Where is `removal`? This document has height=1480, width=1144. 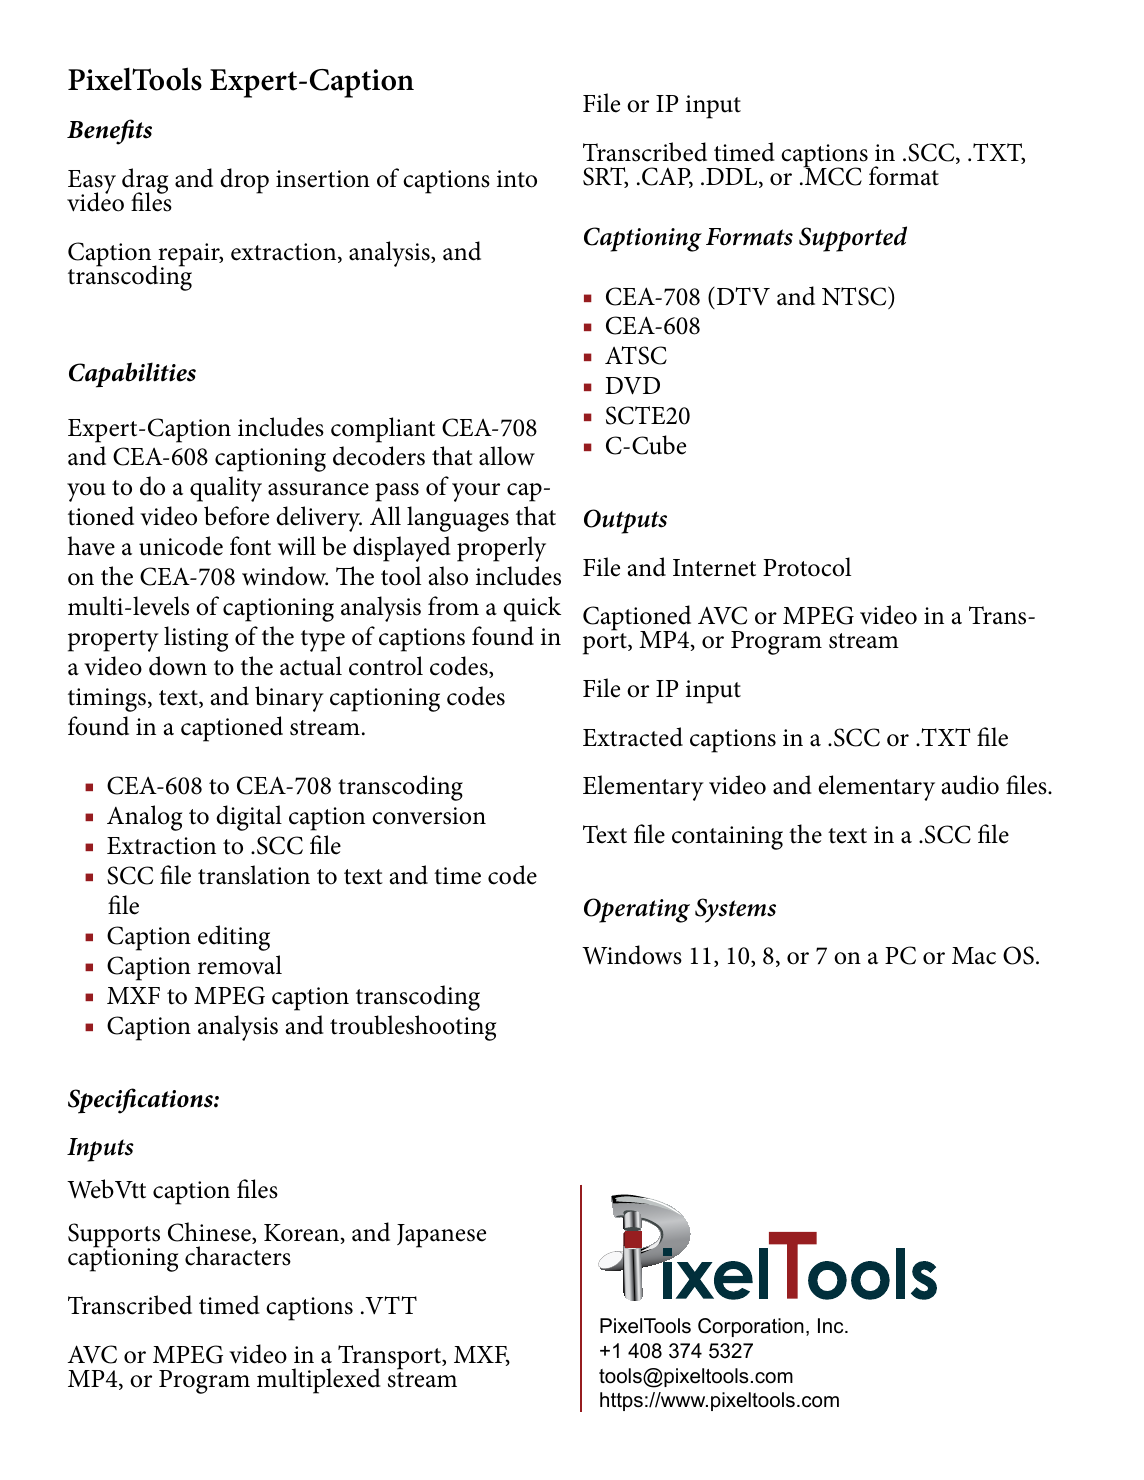 removal is located at coordinates (240, 965).
